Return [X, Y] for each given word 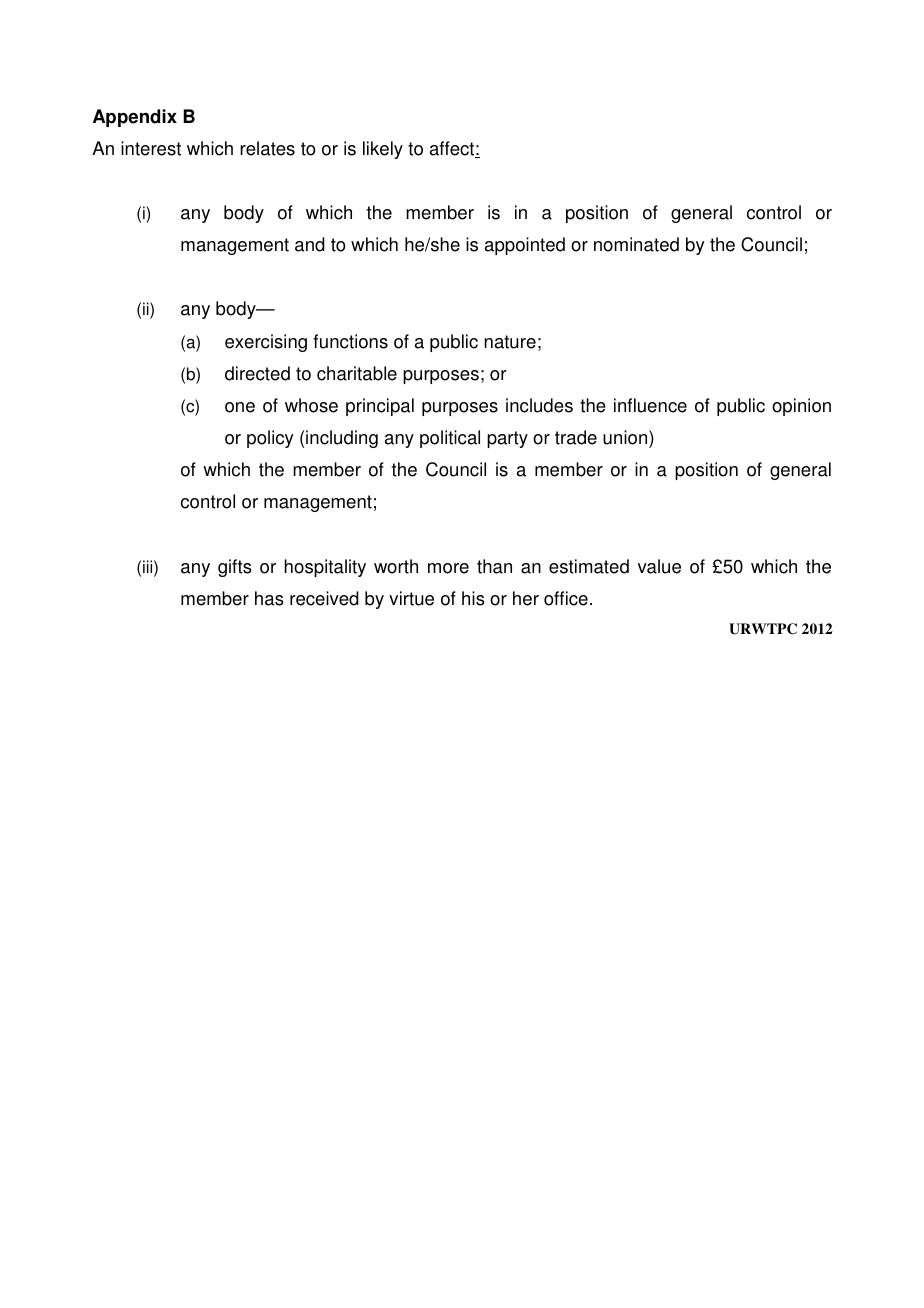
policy [270, 439]
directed [257, 373]
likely [383, 150]
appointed [525, 246]
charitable [357, 373]
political [450, 439]
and [310, 244]
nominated [636, 244]
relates [267, 148]
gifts [235, 568]
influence [650, 405]
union [626, 437]
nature [510, 342]
